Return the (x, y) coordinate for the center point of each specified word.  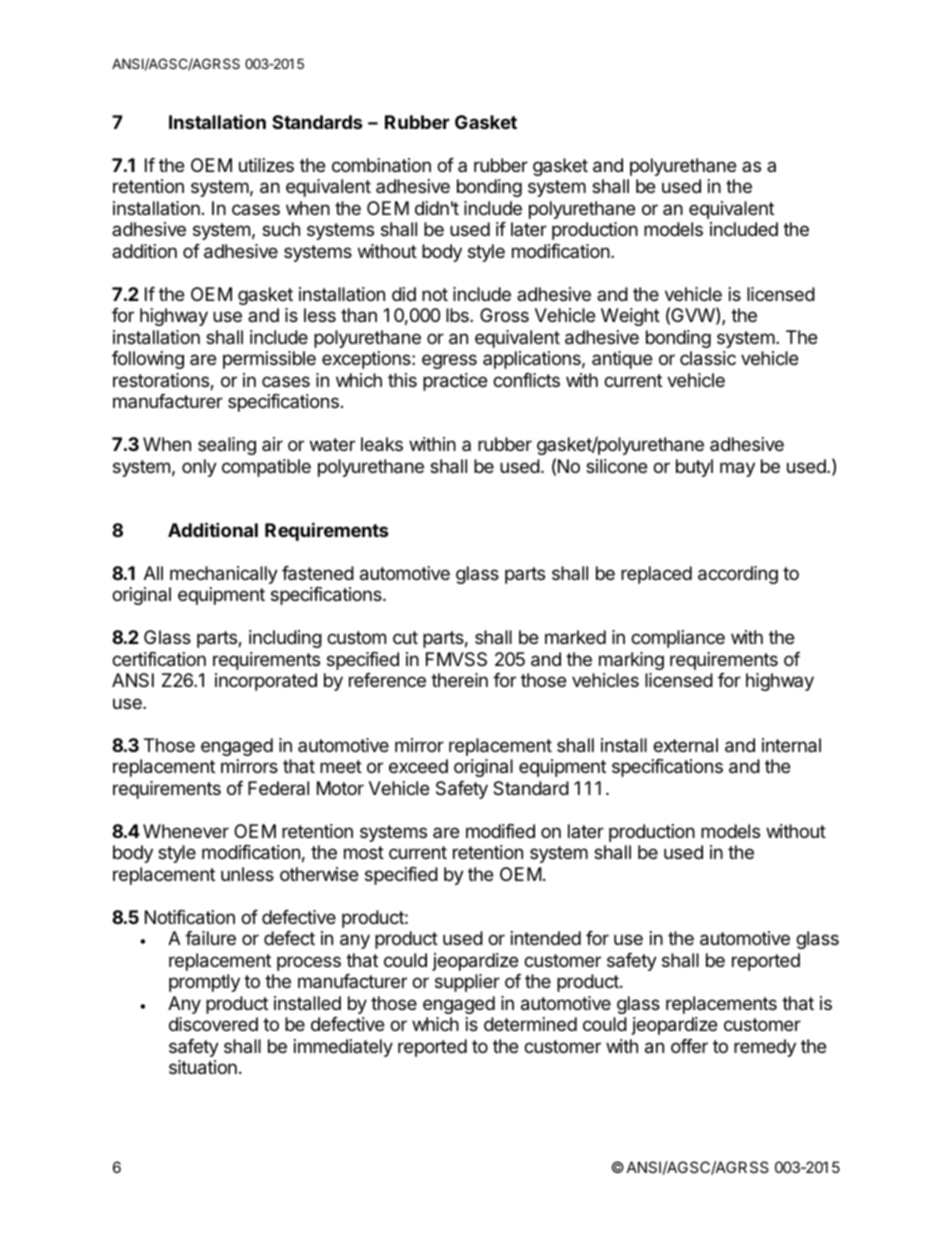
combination (381, 165)
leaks (382, 444)
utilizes (266, 165)
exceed (418, 766)
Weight (630, 317)
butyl (694, 468)
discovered (213, 1024)
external (685, 745)
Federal (278, 788)
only (199, 468)
